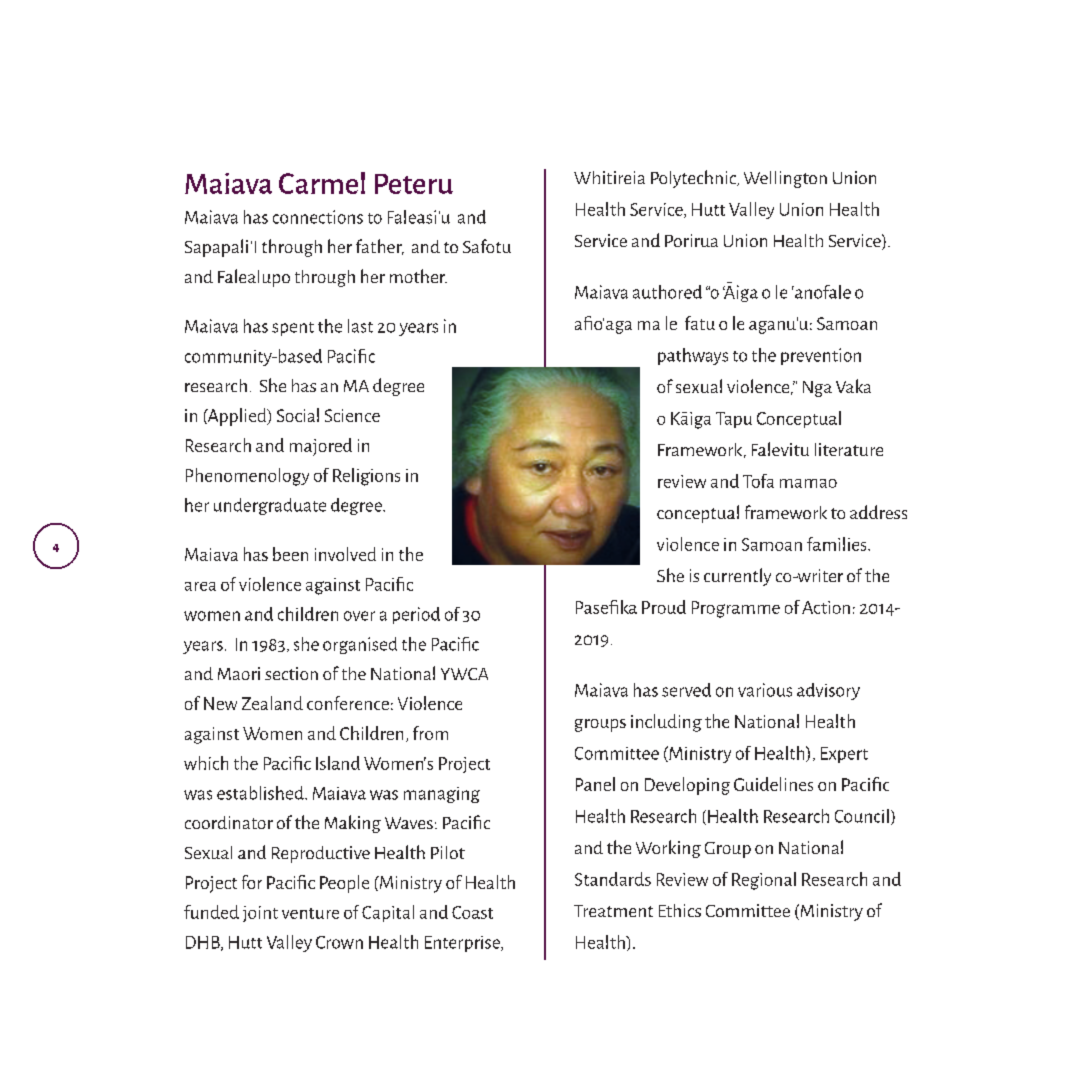 This page has width=1092, height=1092. I want to click on majored, so click(321, 447).
